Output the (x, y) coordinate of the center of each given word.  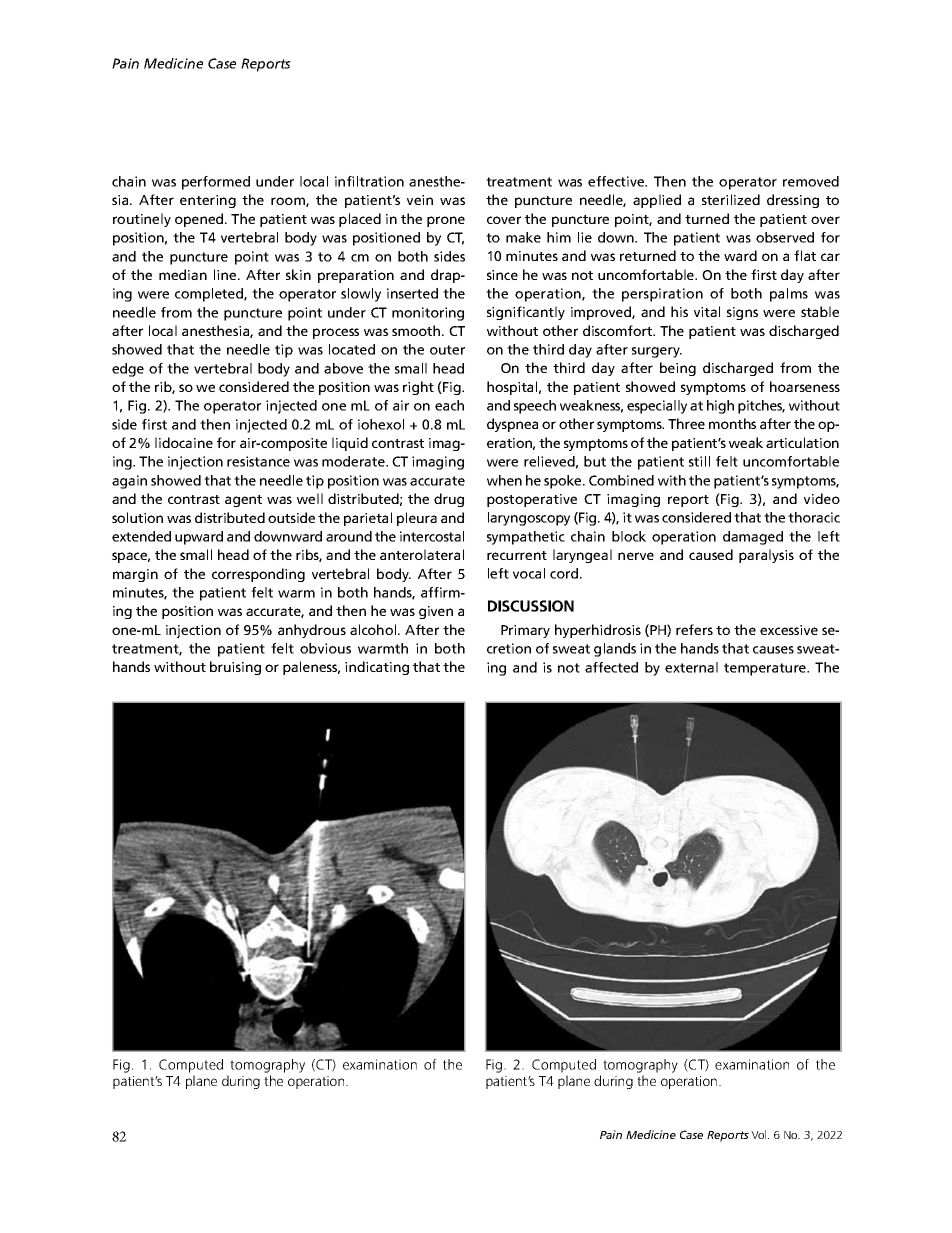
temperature (766, 669)
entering (208, 201)
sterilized (731, 199)
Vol (760, 1134)
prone (446, 221)
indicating (377, 668)
